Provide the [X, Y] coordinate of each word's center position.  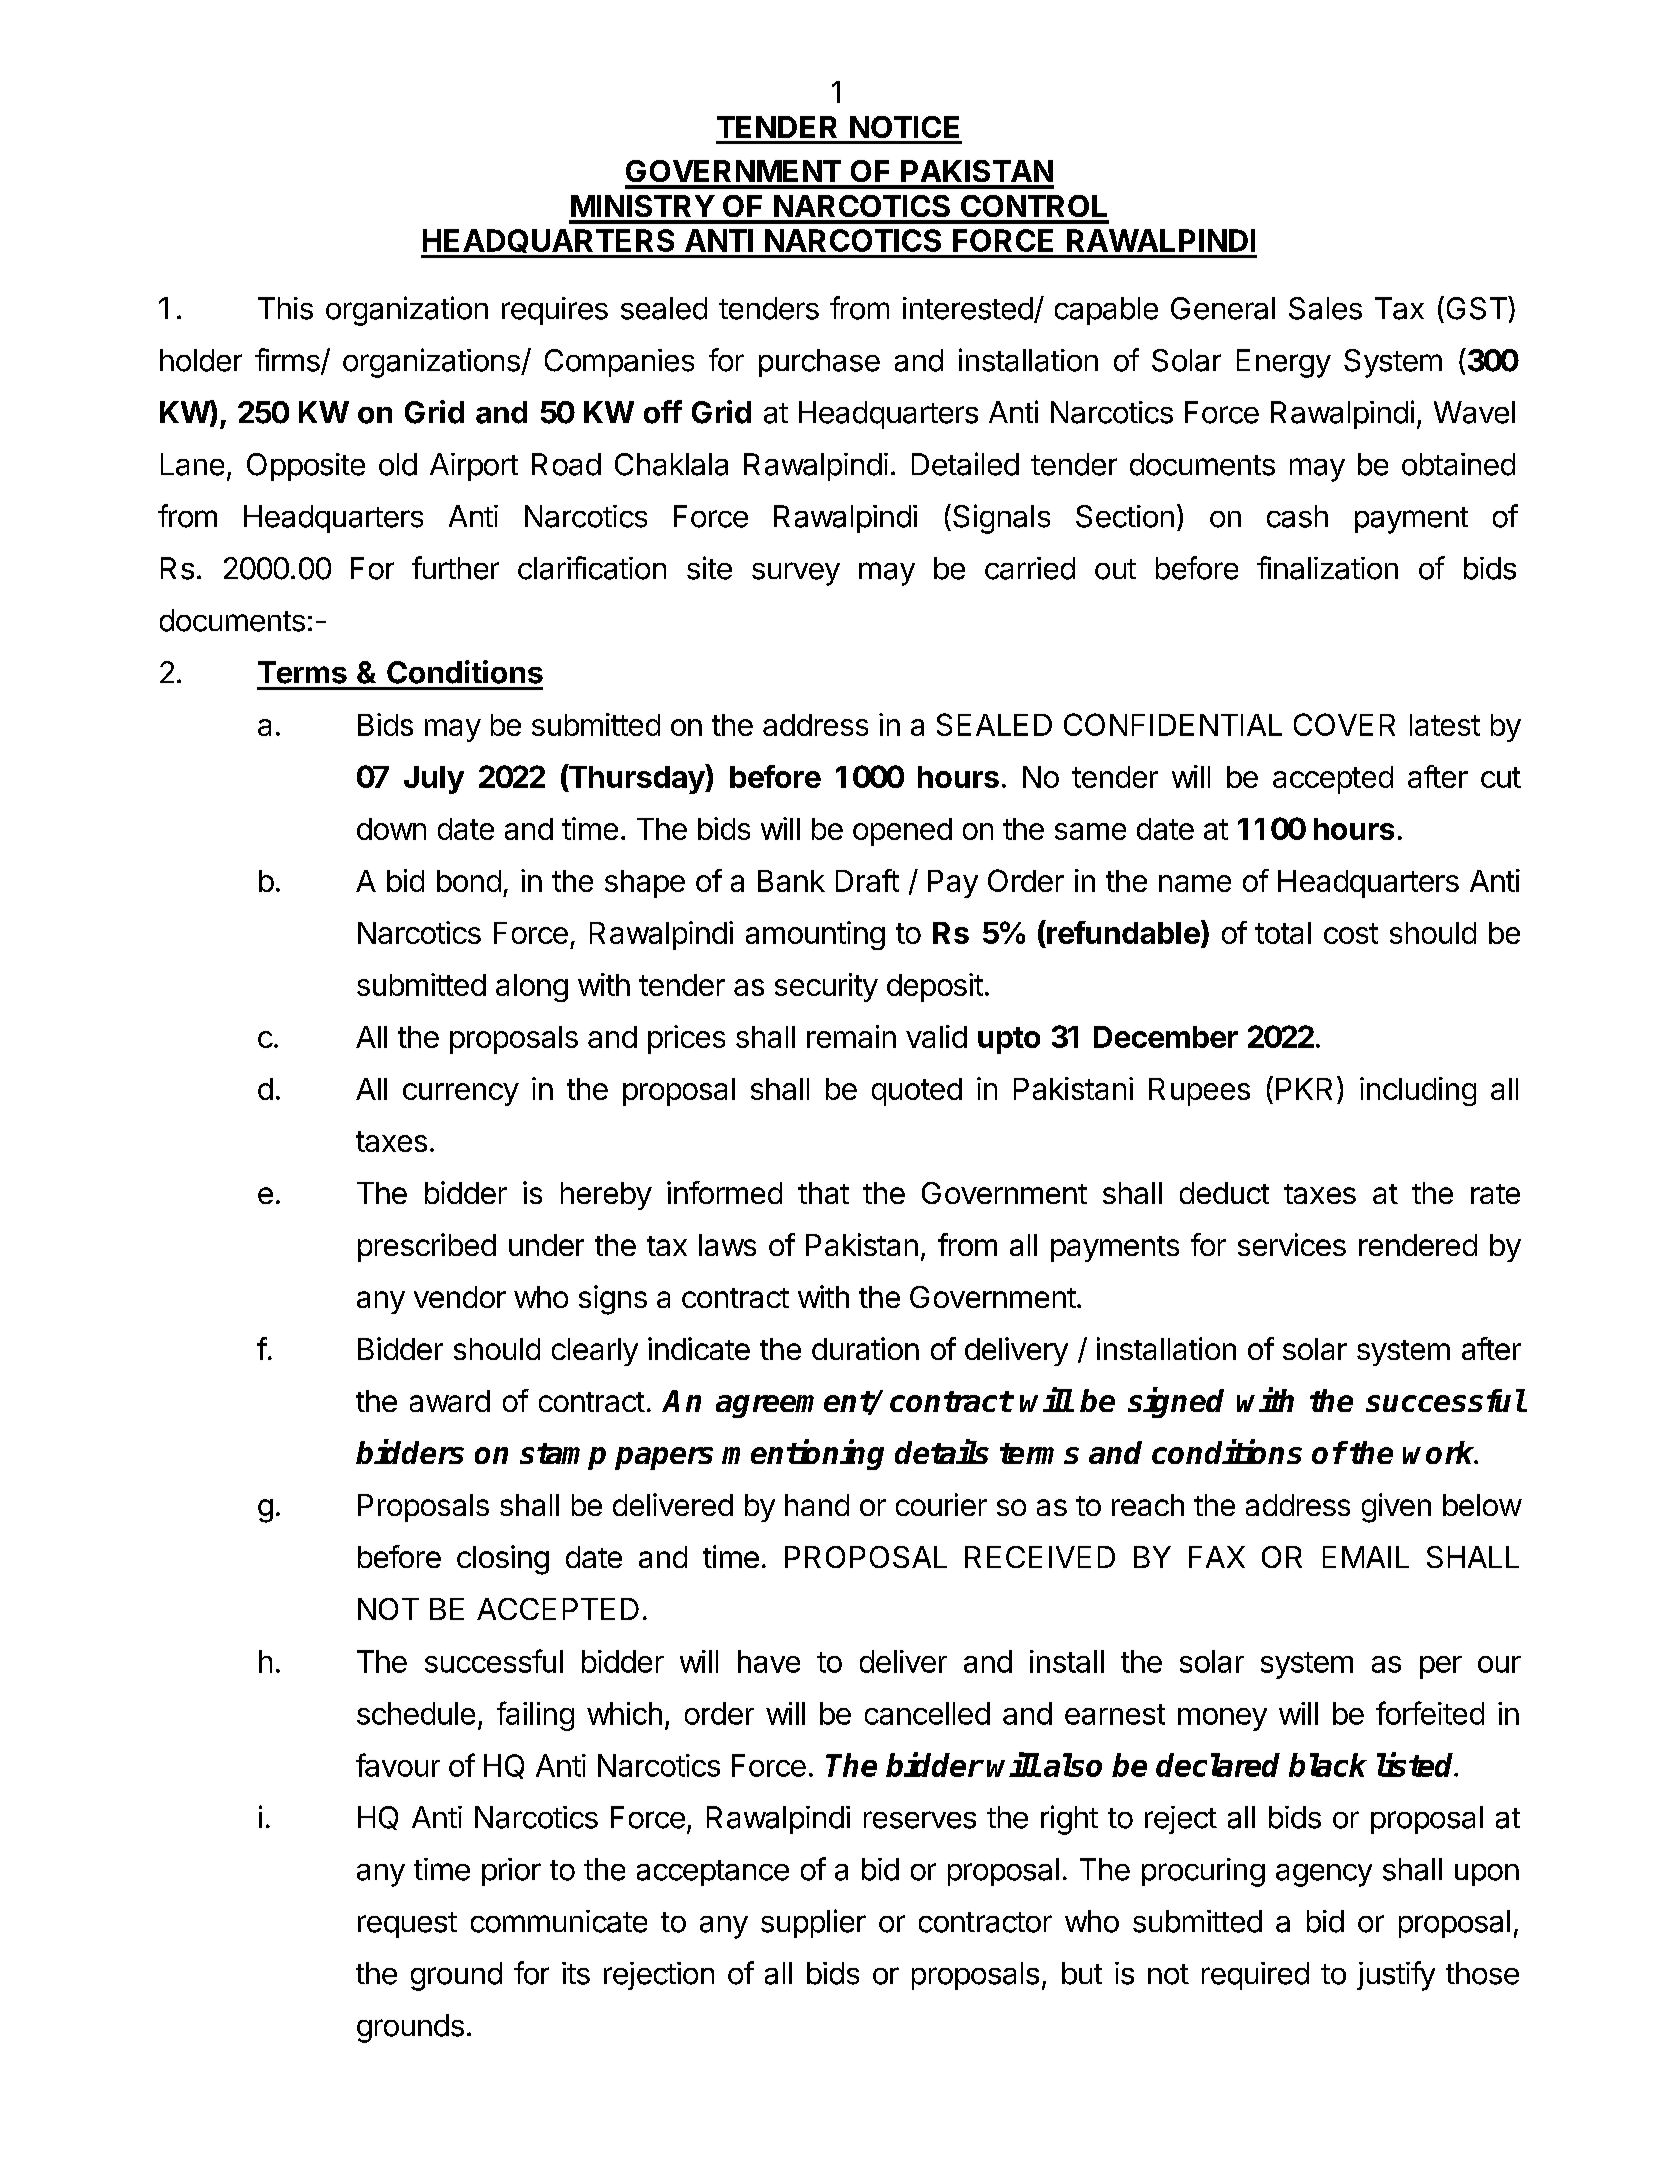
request [407, 1925]
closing [503, 1560]
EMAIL [1366, 1557]
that [823, 1193]
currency [461, 1094]
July [434, 780]
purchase [819, 363]
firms [288, 361]
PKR [1304, 1089]
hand [817, 1505]
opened [902, 832]
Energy [1284, 363]
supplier [813, 1923]
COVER [1344, 724]
